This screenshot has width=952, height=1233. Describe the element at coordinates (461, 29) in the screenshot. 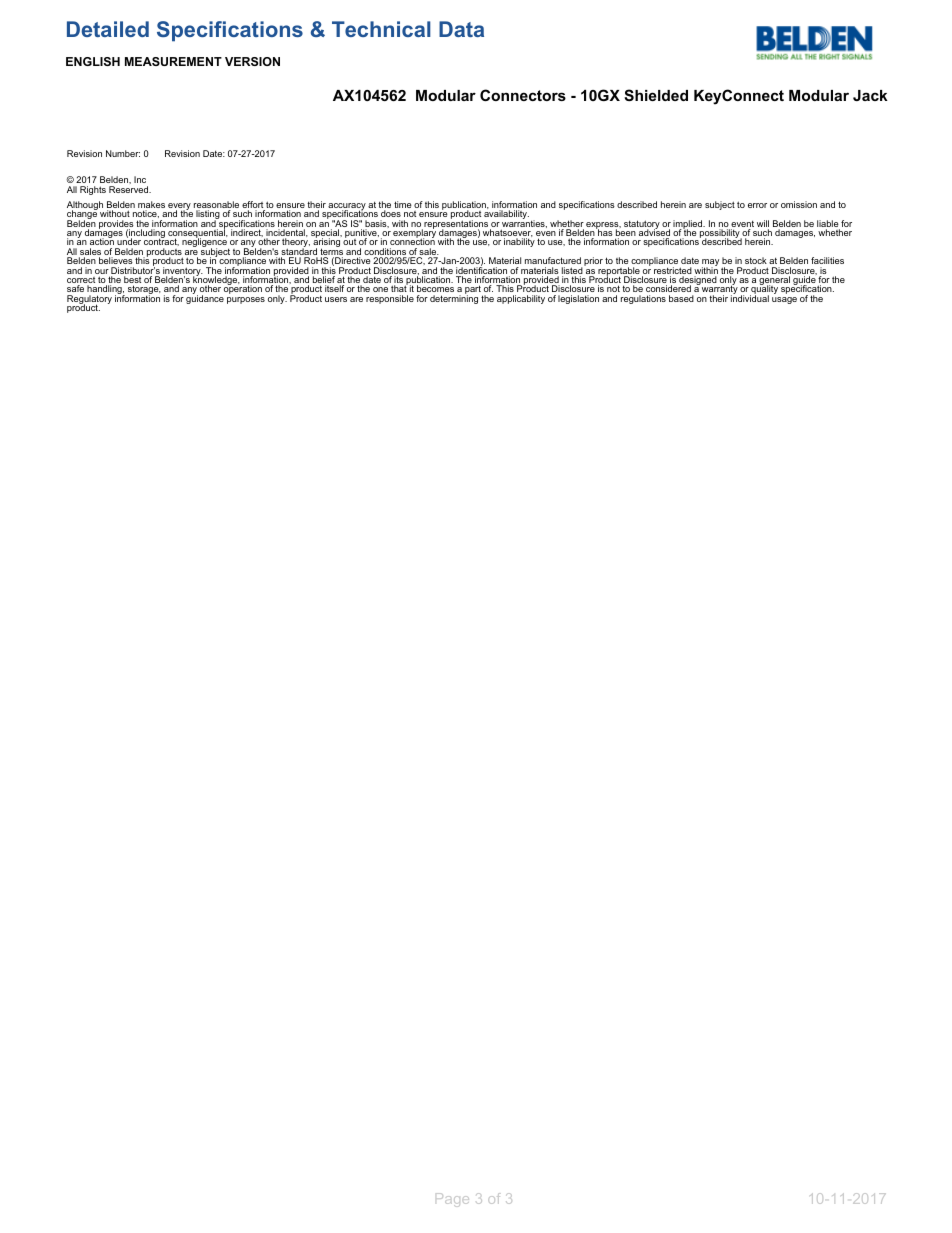

I see `Data` at that location.
